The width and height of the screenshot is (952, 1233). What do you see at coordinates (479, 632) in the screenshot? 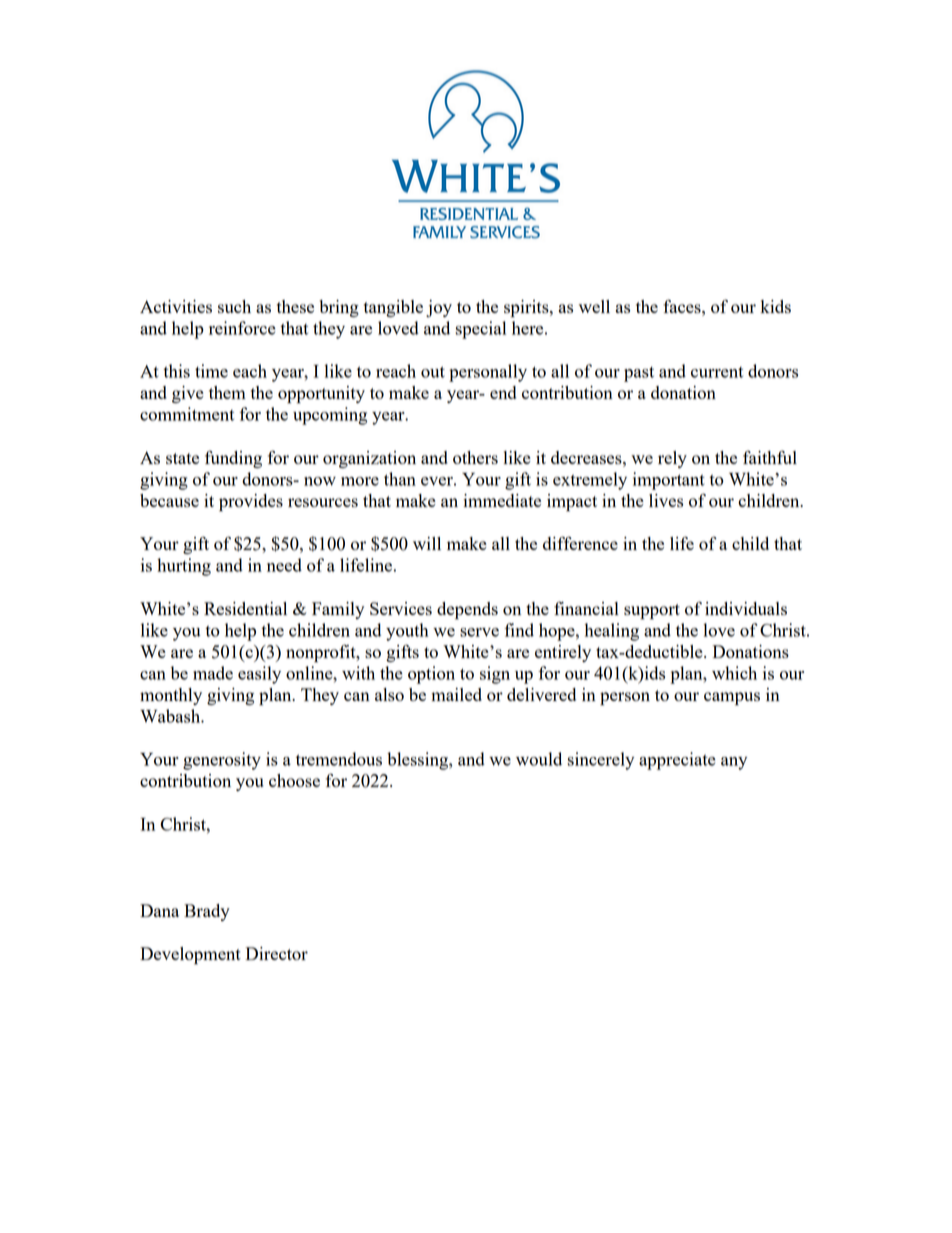
I see `serve` at bounding box center [479, 632].
